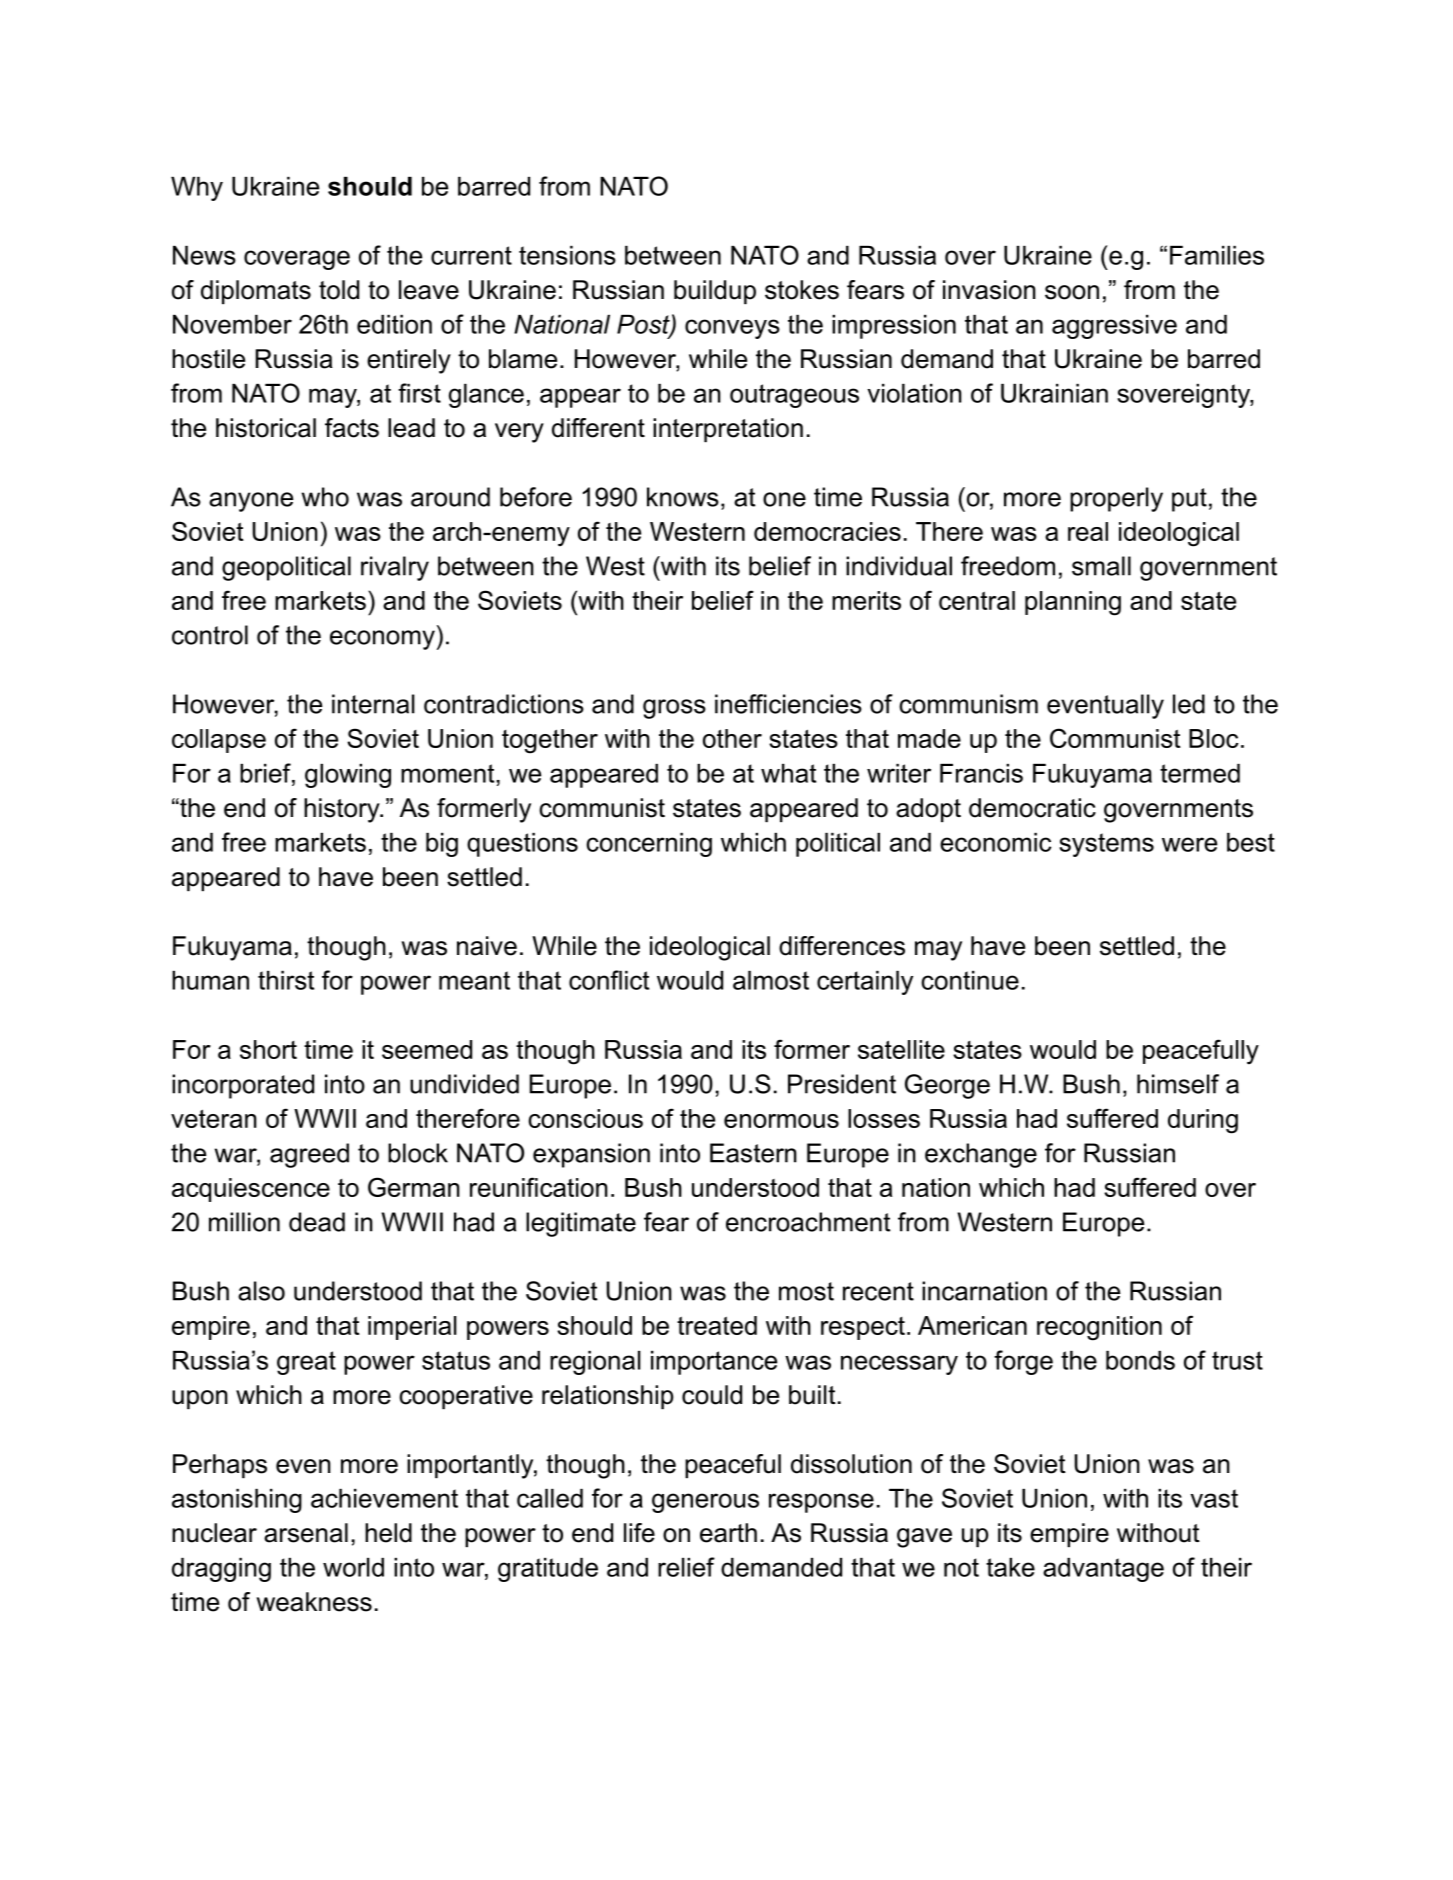 This page has height=1880, width=1453. Describe the element at coordinates (1217, 255) in the page. I see `Families` at that location.
